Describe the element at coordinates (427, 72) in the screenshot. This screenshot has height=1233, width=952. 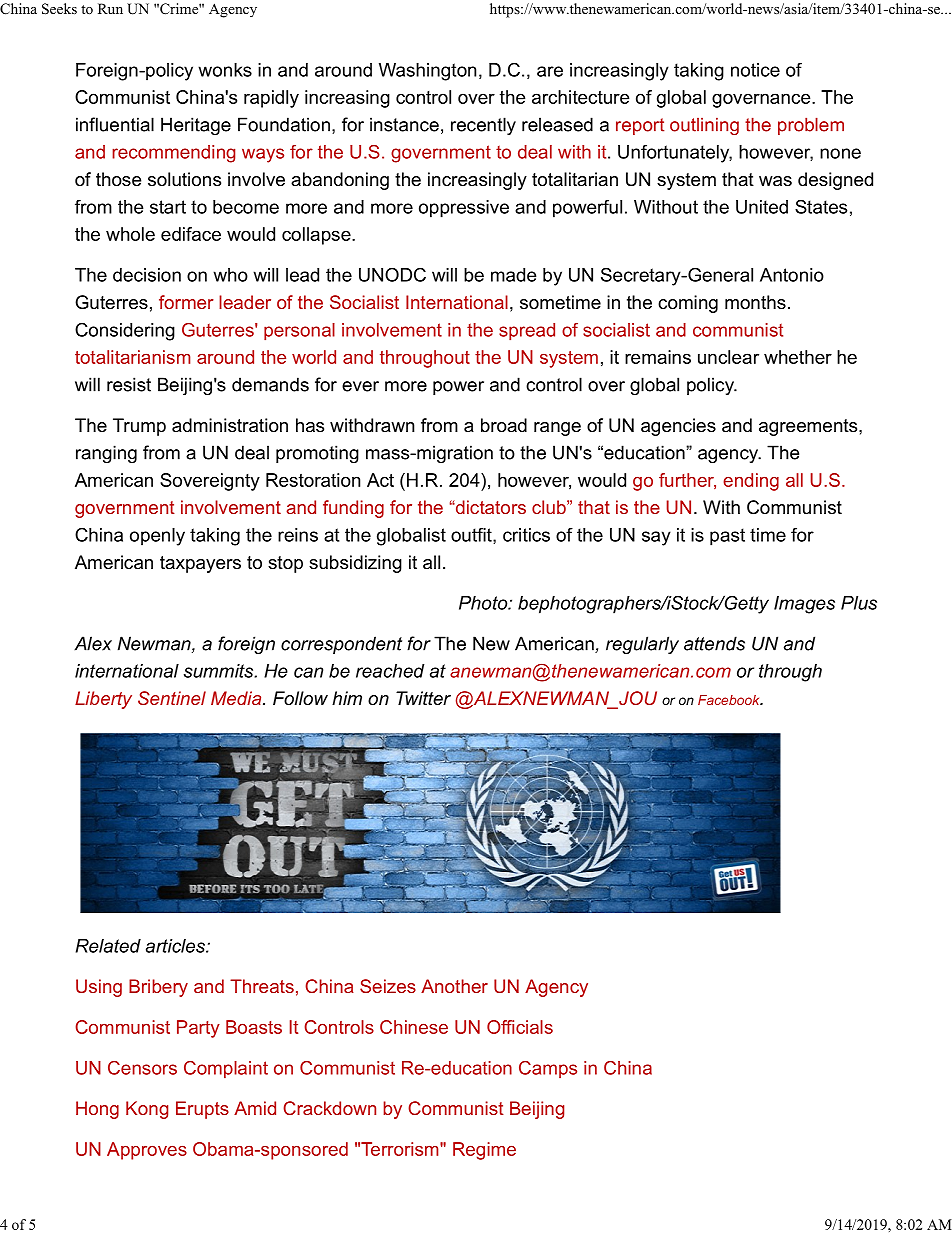
I see `Washington` at that location.
